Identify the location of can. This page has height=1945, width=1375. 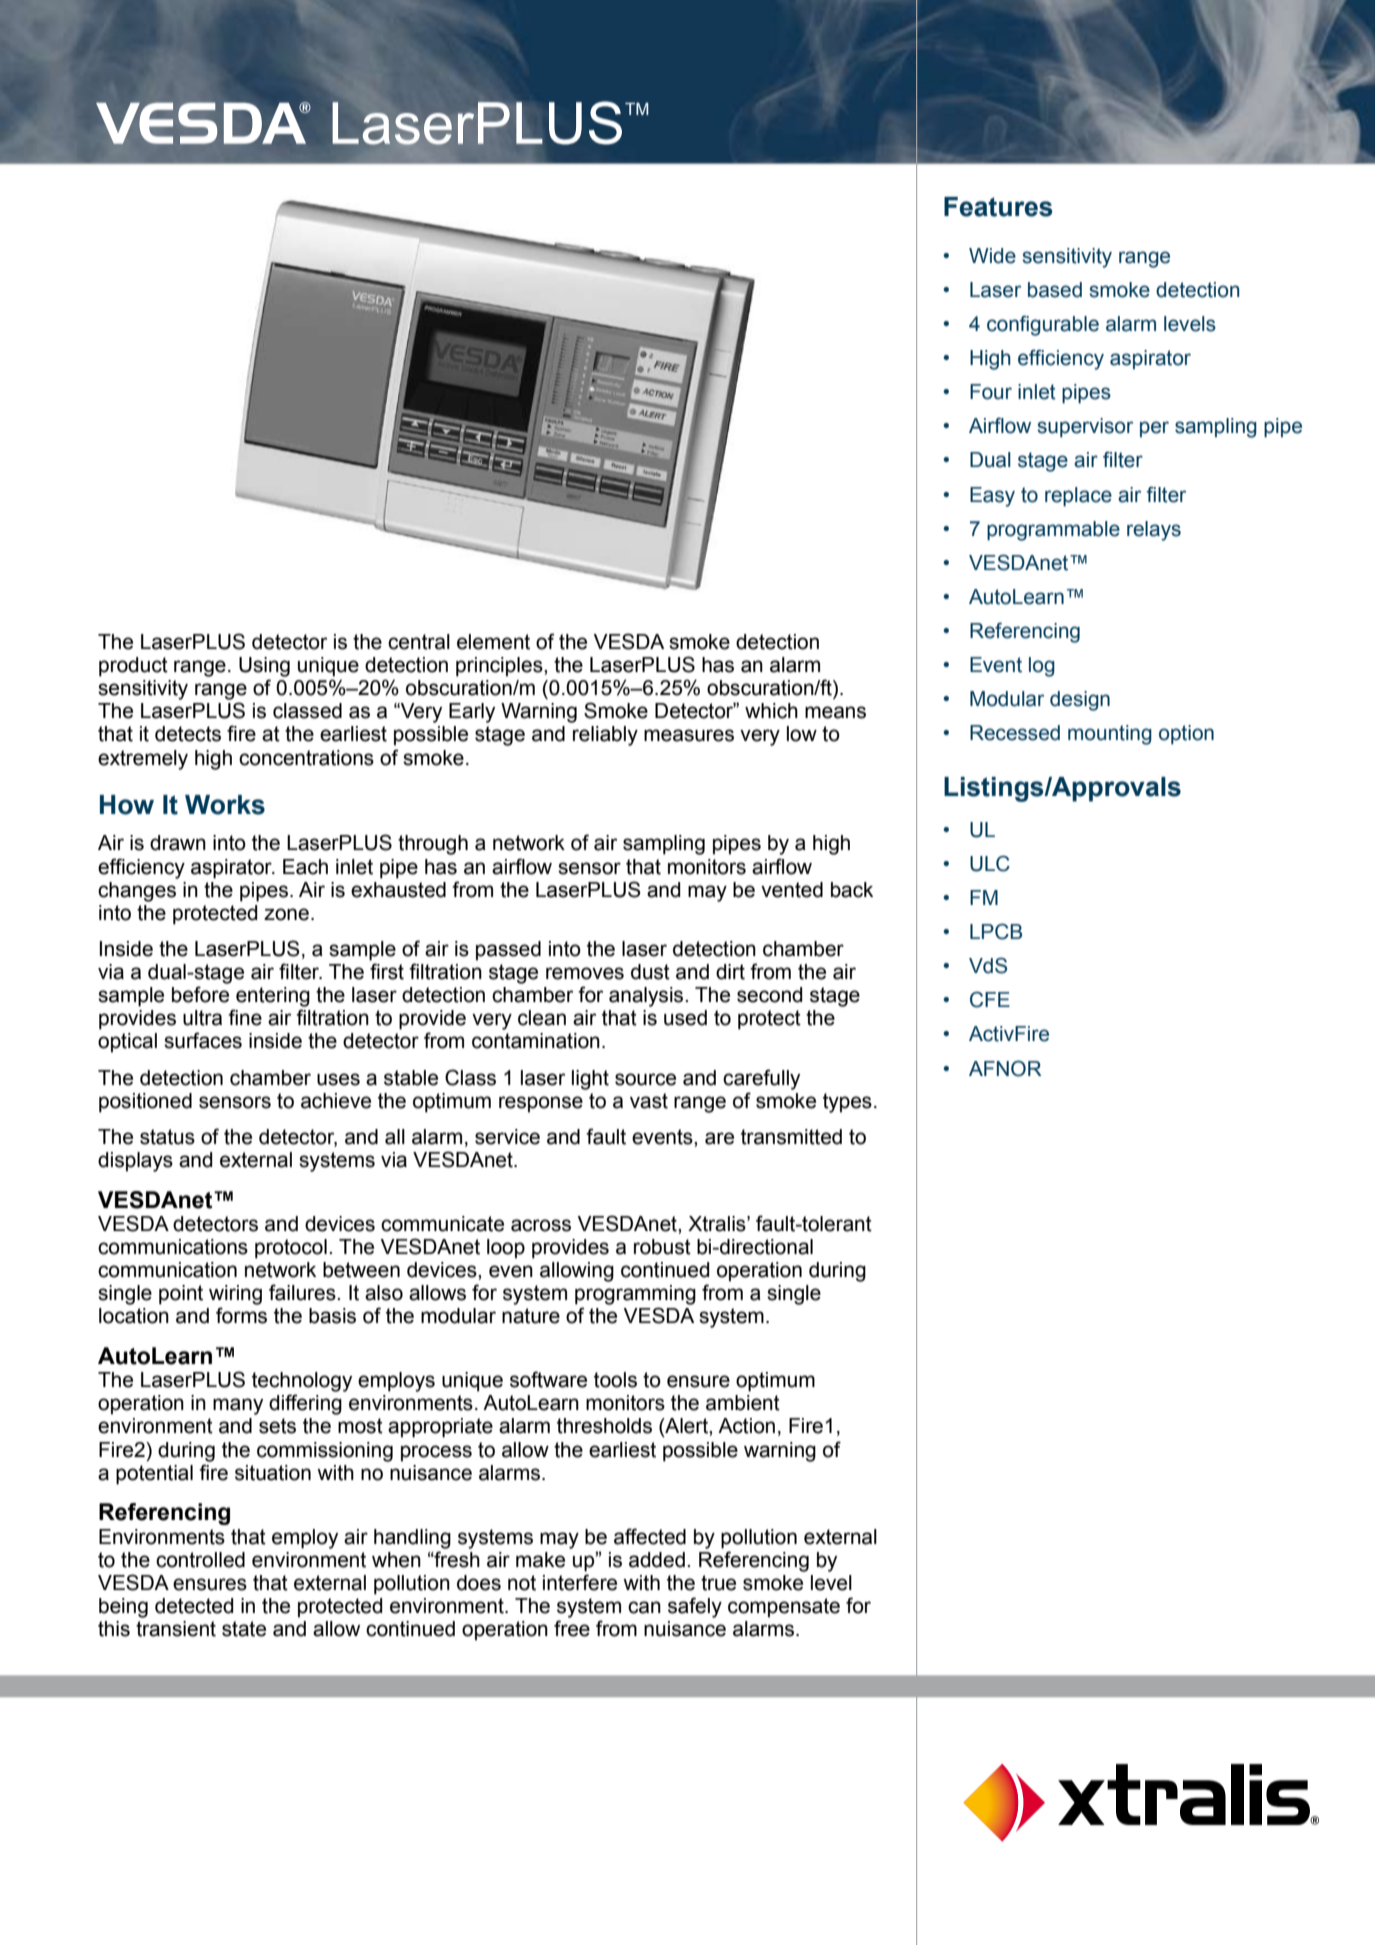
(644, 1607).
